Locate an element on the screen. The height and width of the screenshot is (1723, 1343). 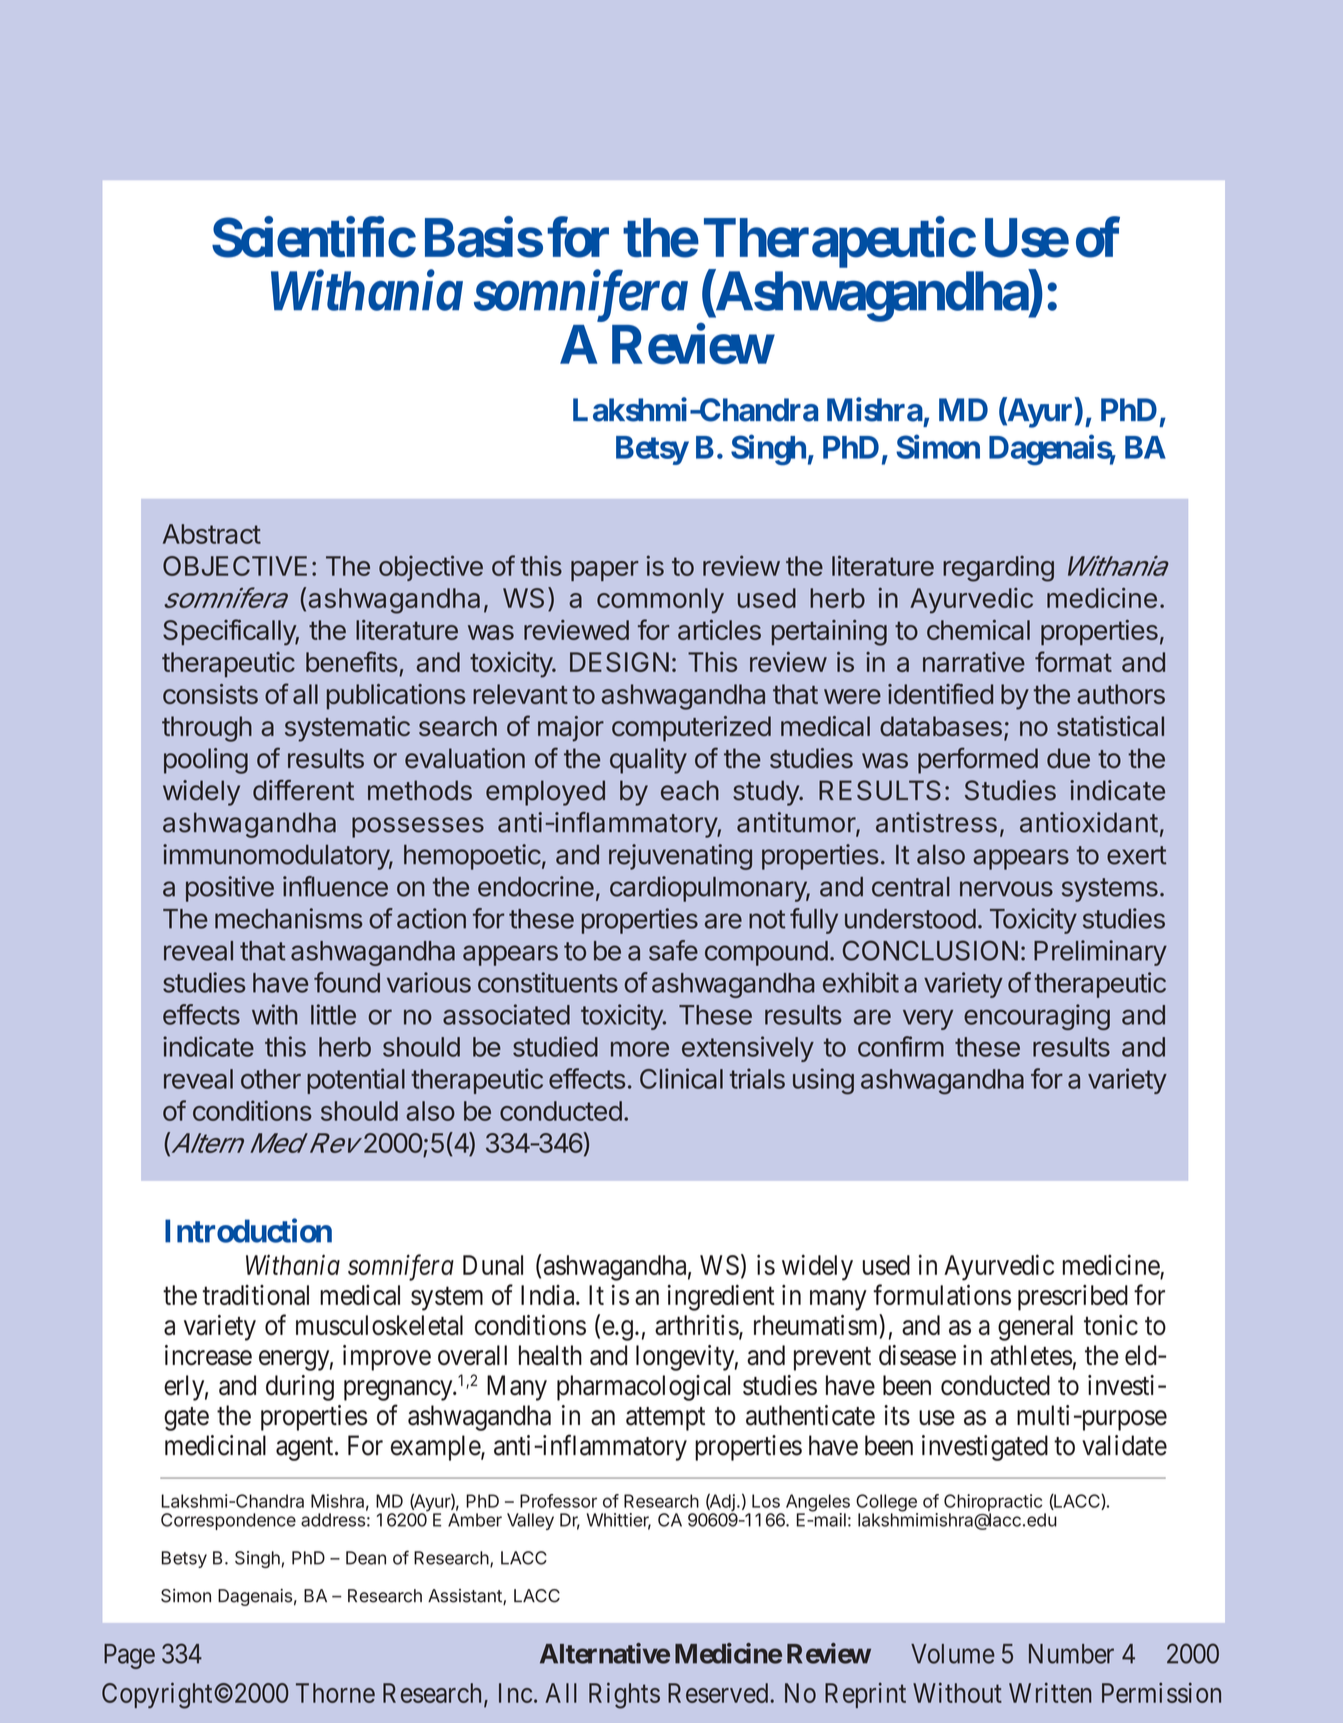
Abstract is located at coordinates (212, 534).
